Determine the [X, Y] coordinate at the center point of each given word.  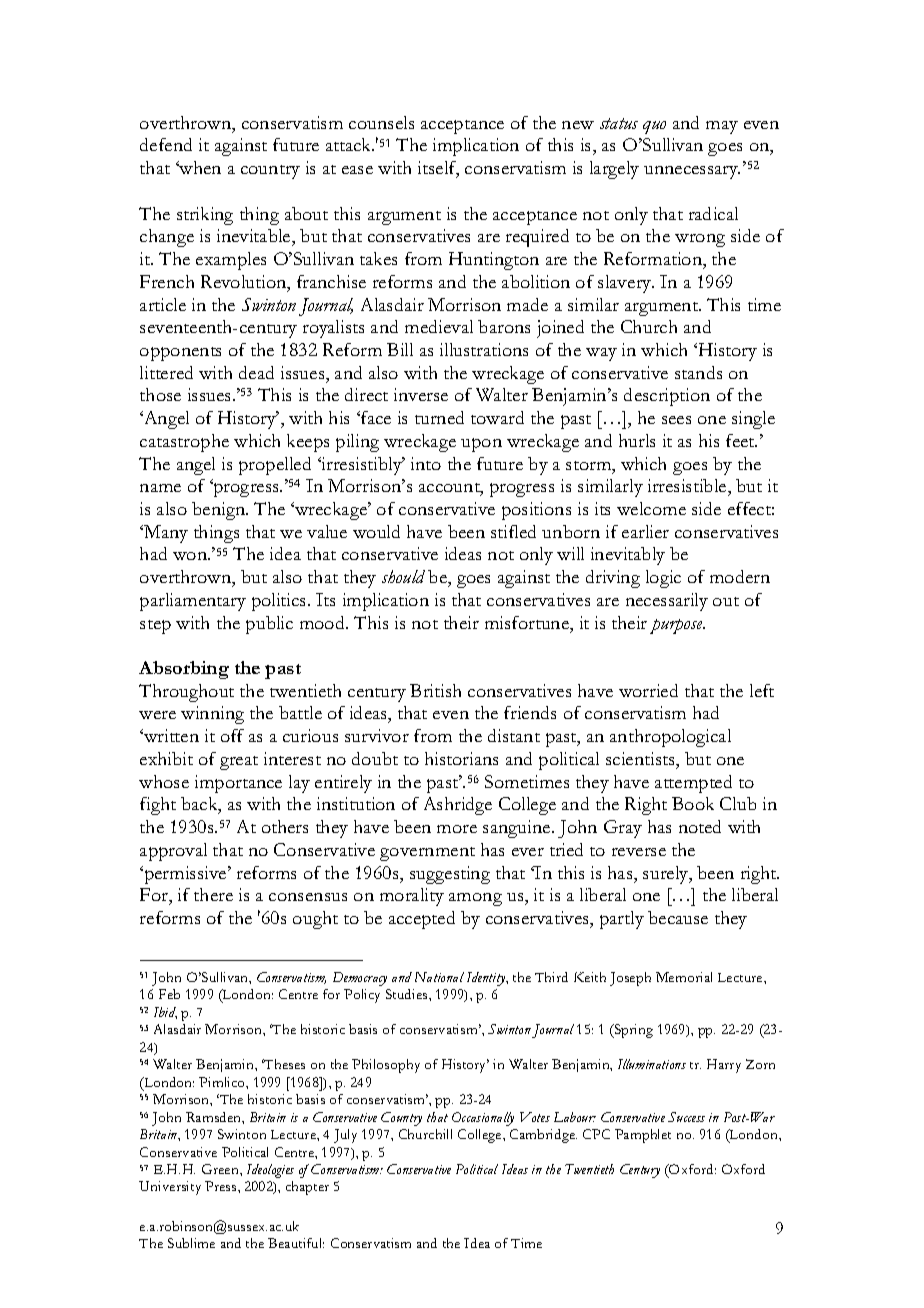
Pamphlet [643, 1136]
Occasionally [483, 1119]
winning [212, 715]
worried [648, 690]
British [435, 690]
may [722, 127]
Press [222, 1186]
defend [166, 144]
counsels [381, 122]
